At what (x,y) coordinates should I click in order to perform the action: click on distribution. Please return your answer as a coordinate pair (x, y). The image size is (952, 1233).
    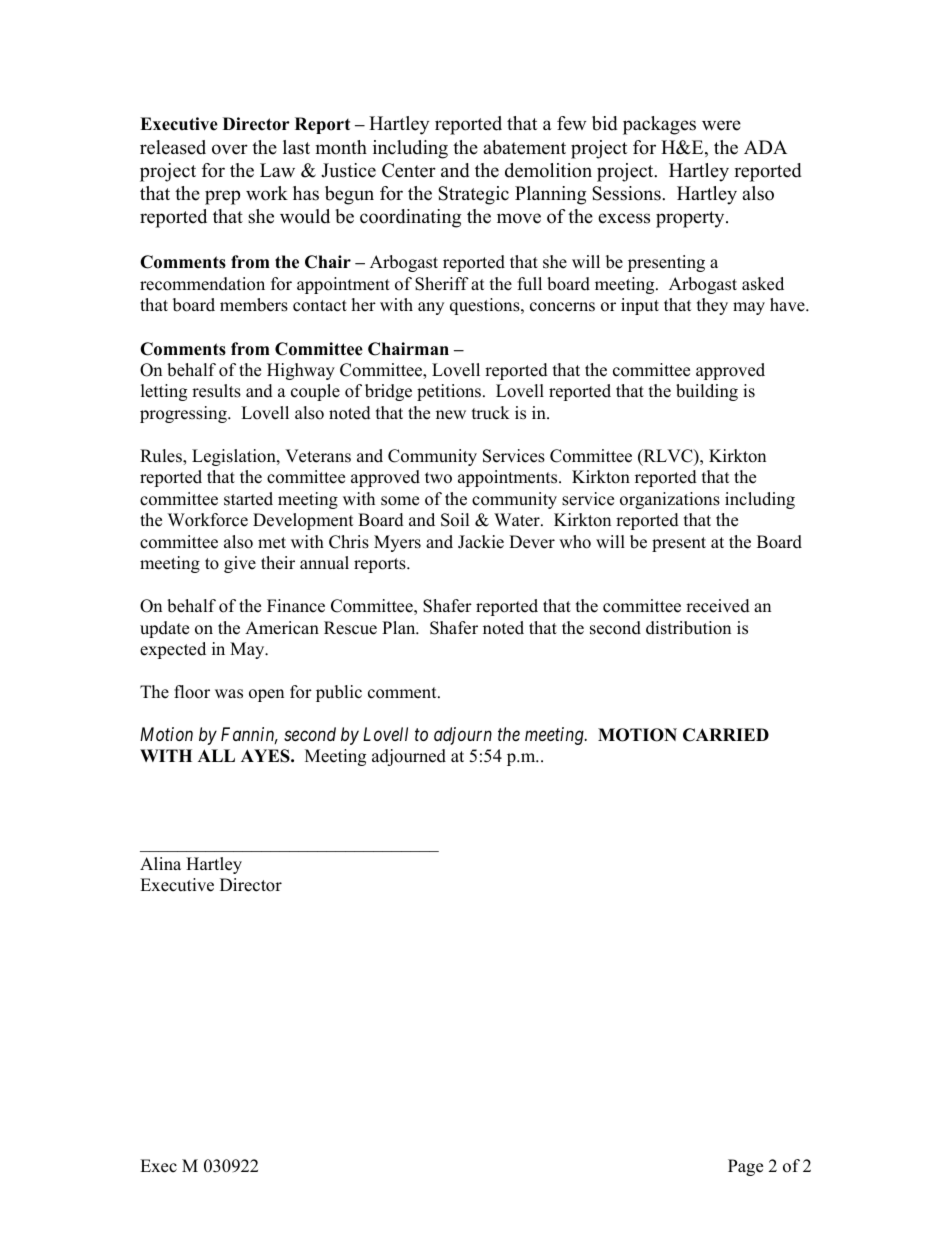
    Looking at the image, I should click on (688, 628).
